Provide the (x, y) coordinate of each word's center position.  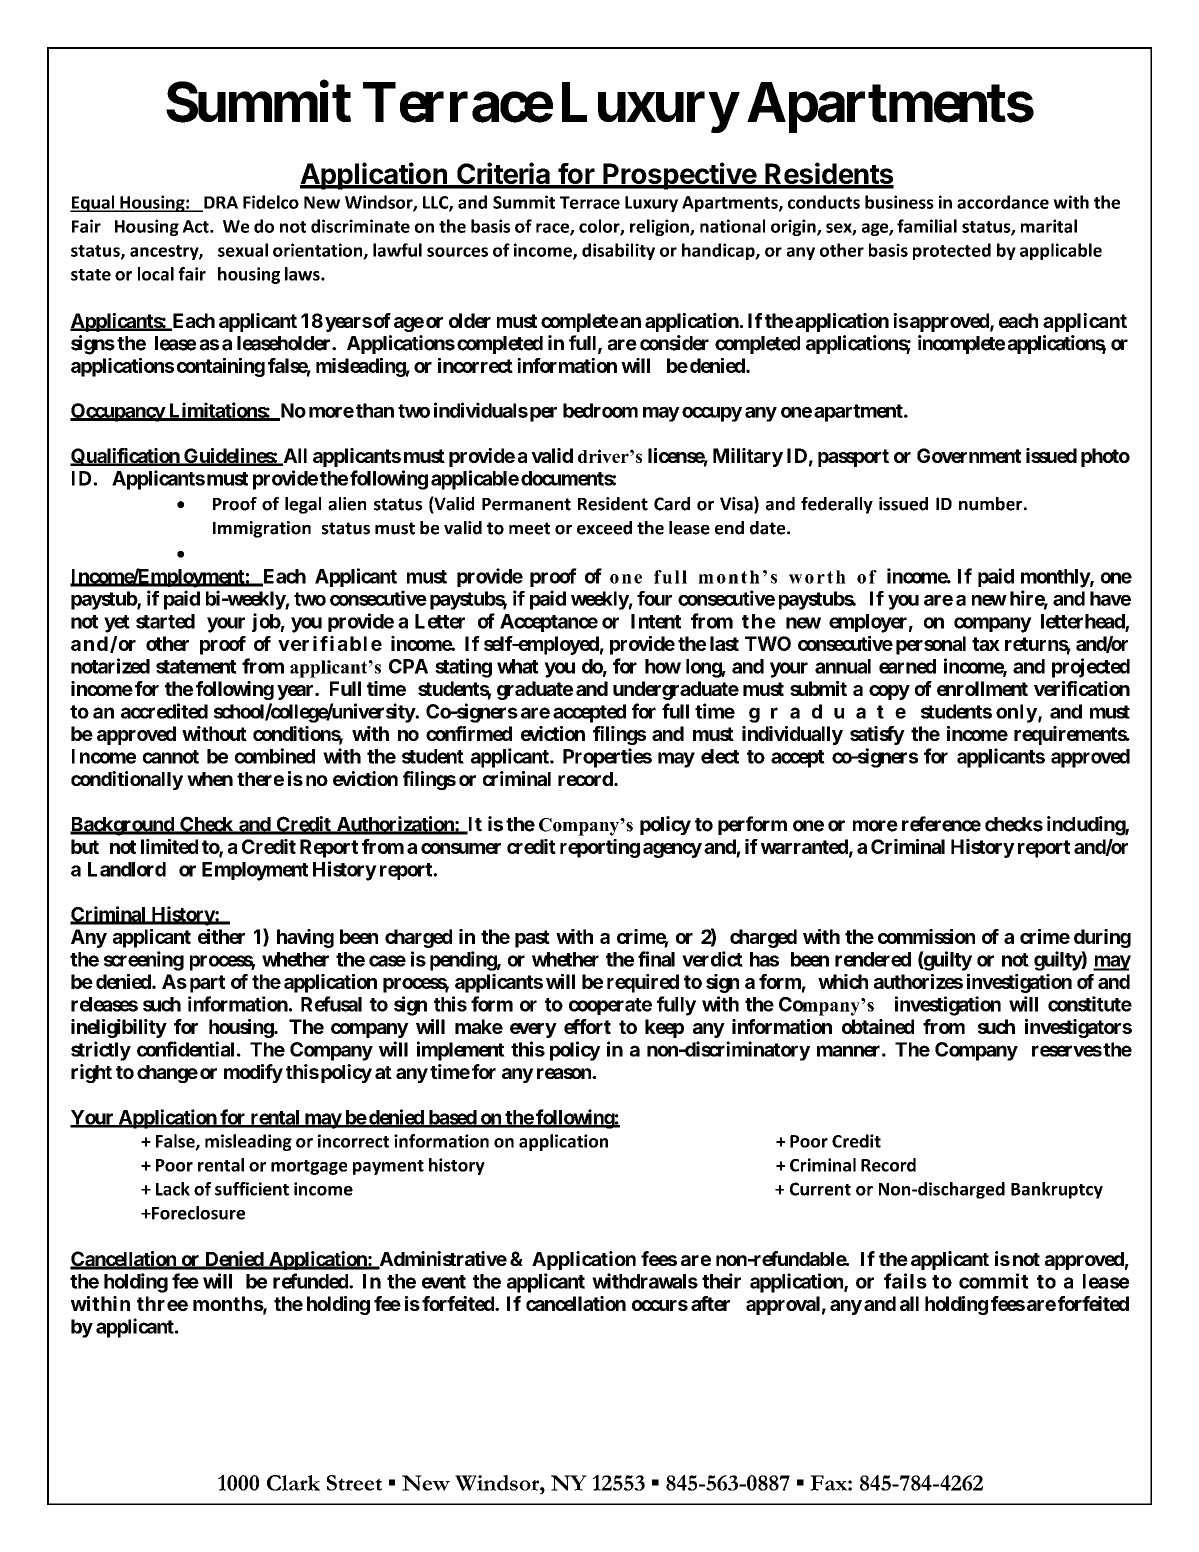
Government (969, 455)
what (518, 666)
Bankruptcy (1057, 1190)
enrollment (982, 688)
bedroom (600, 410)
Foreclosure (197, 1213)
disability (618, 251)
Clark (293, 1483)
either (221, 936)
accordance (1003, 202)
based (452, 1118)
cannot (171, 757)
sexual (243, 250)
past (532, 939)
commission (926, 936)
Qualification (125, 457)
